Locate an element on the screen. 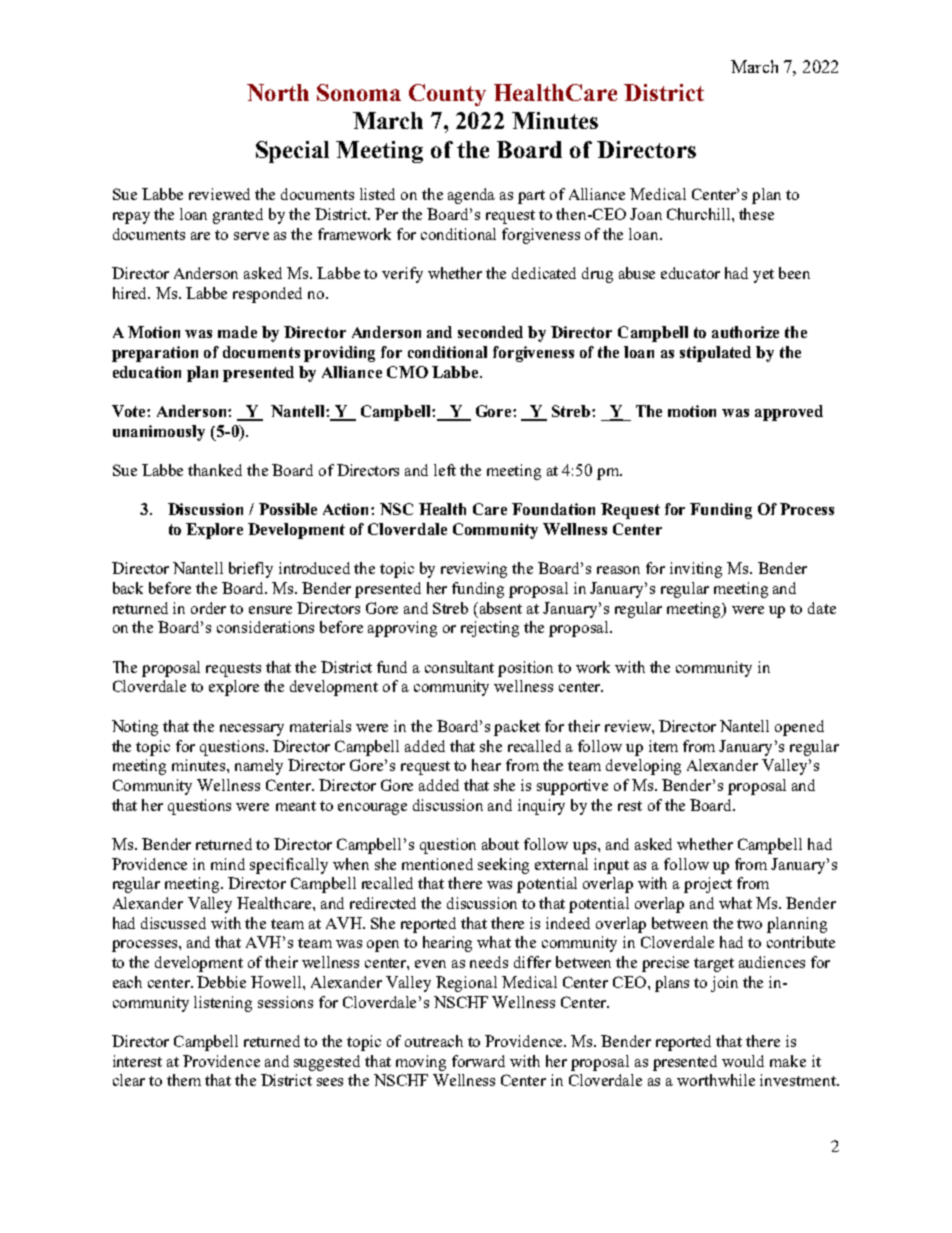  County is located at coordinates (447, 95).
